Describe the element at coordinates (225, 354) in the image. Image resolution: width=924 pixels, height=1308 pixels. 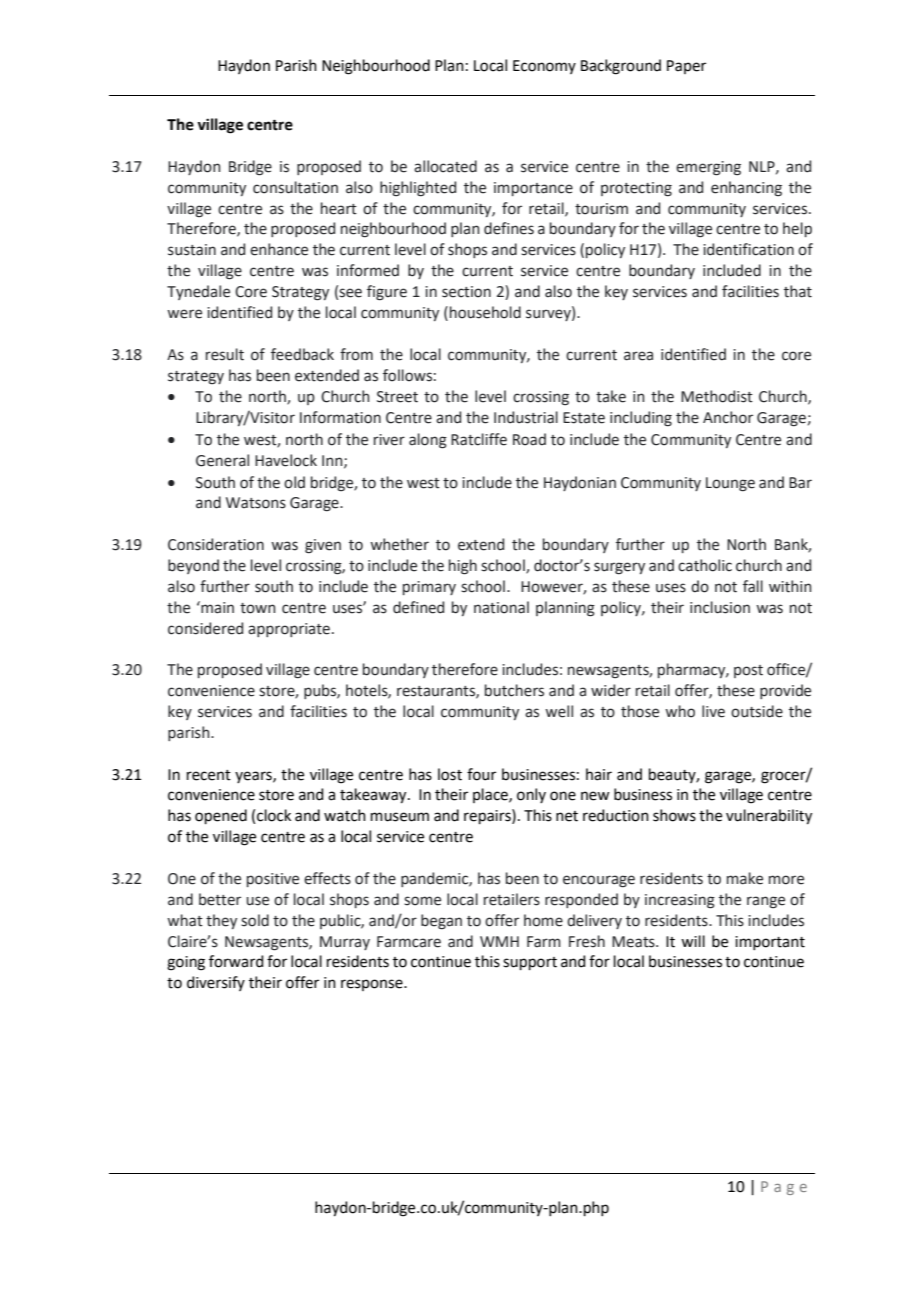
I see `result` at that location.
